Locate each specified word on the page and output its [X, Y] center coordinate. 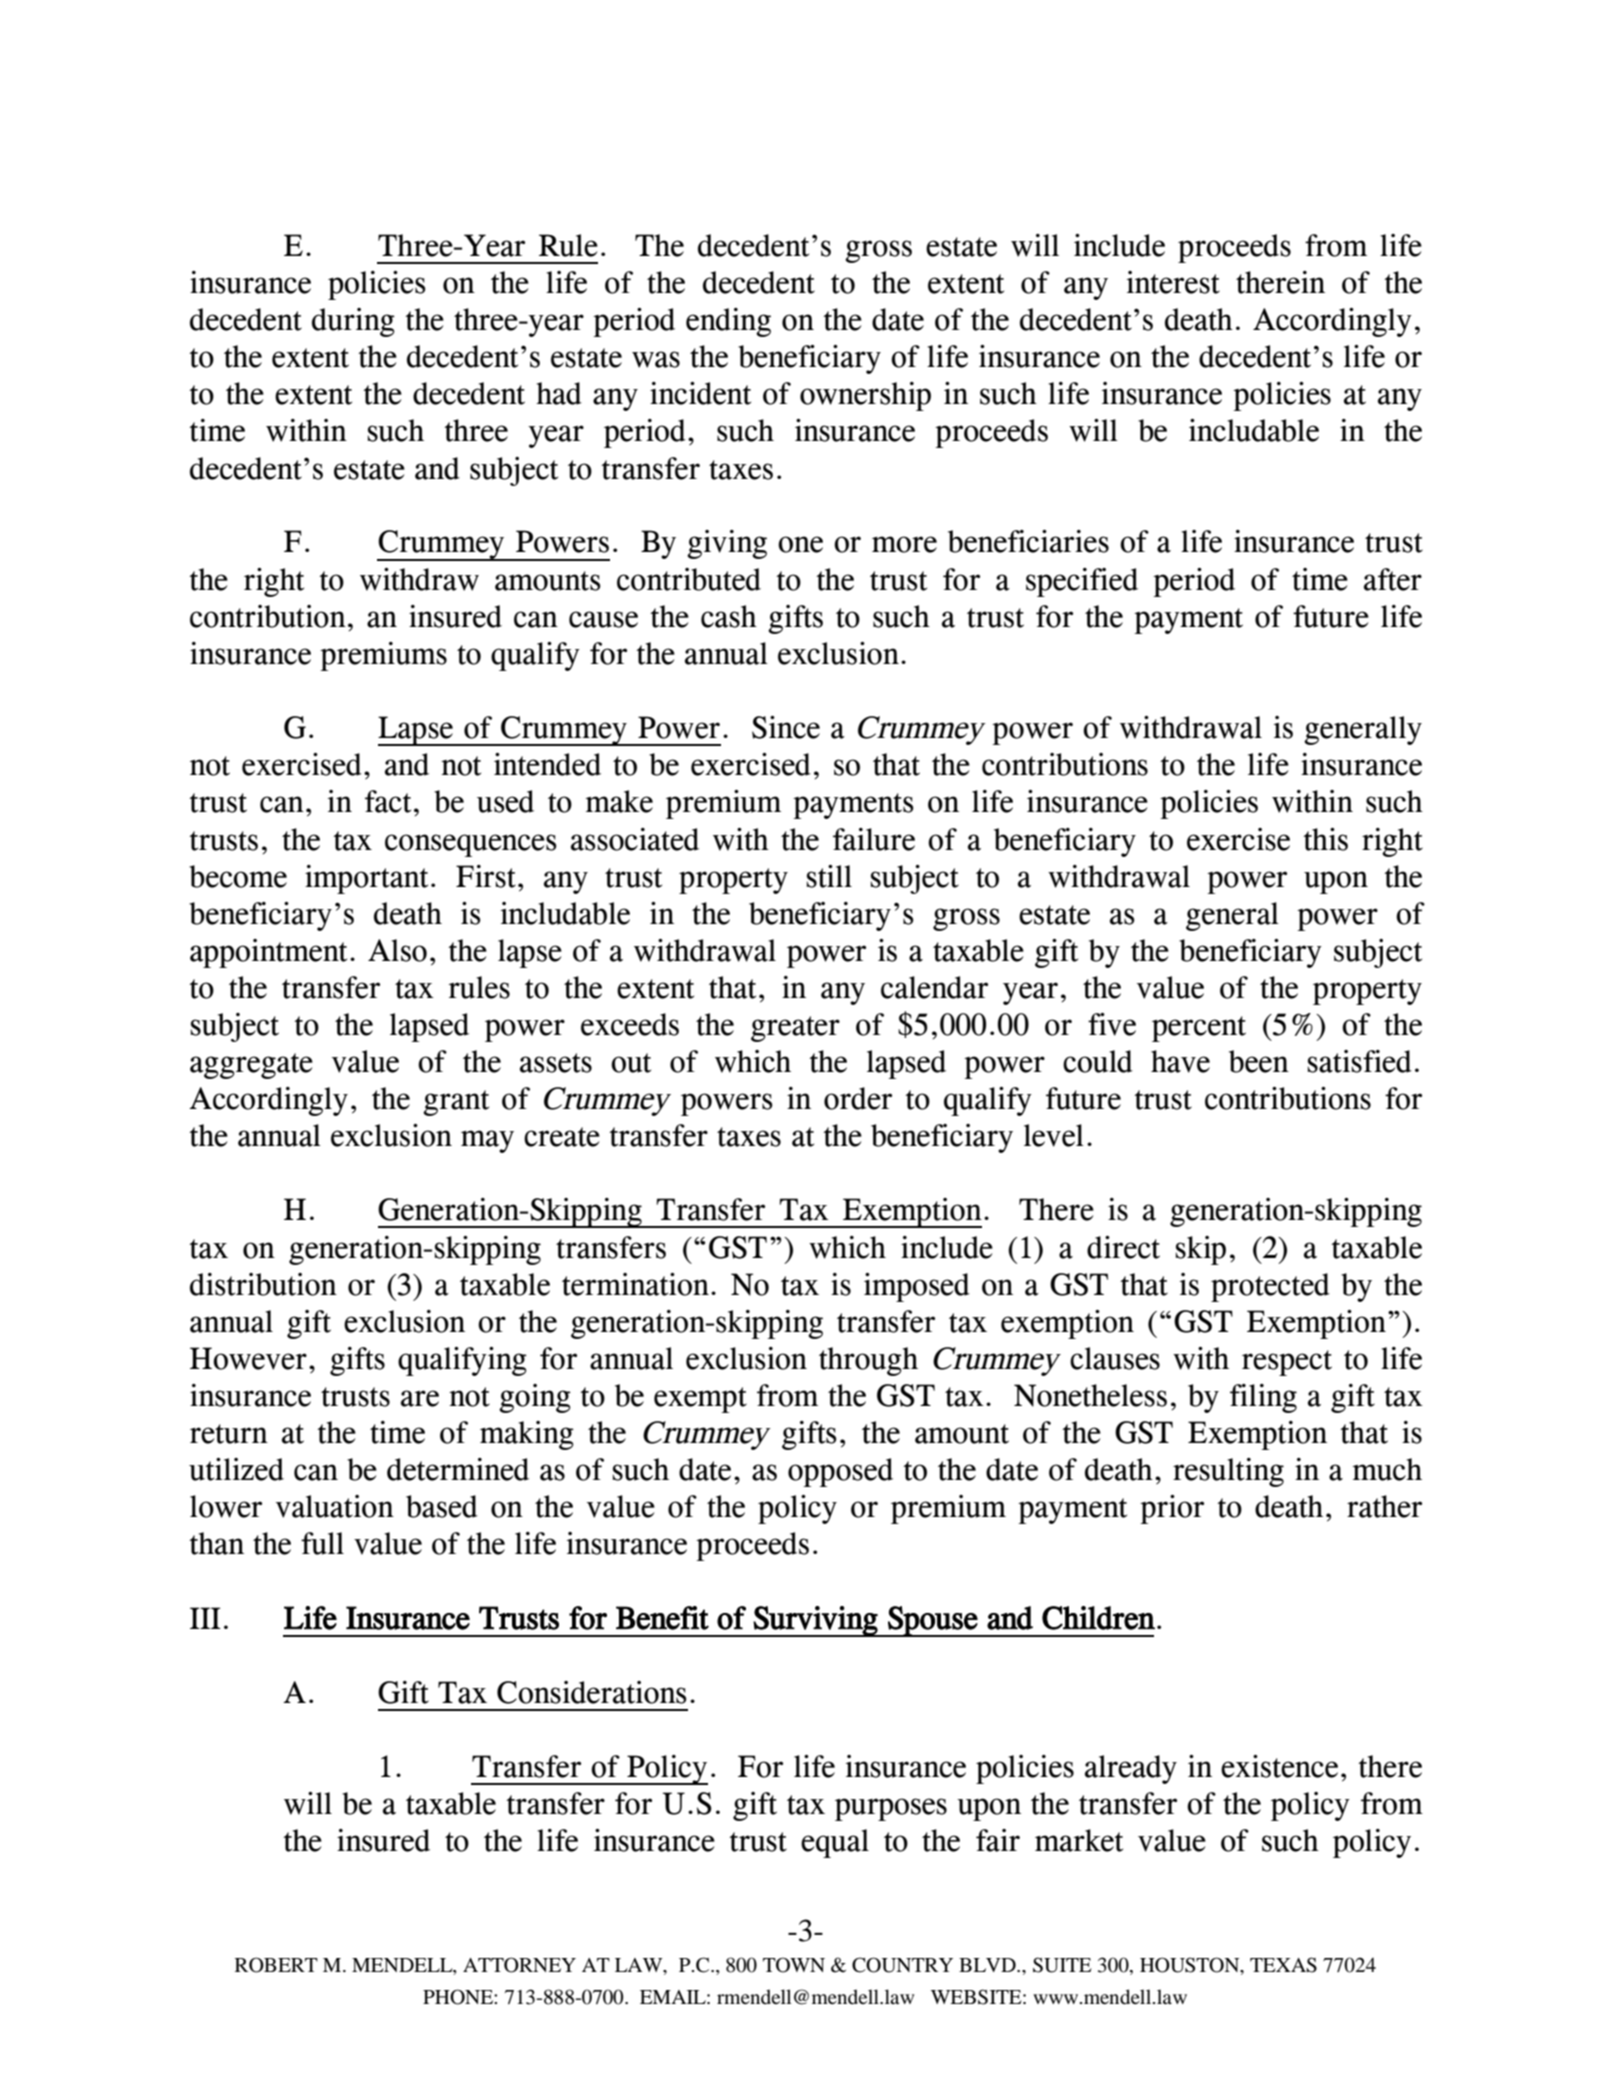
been [1259, 1061]
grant [456, 1103]
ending [728, 322]
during [353, 322]
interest [1173, 282]
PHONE [459, 1997]
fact [388, 801]
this [1325, 839]
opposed [840, 1472]
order [858, 1098]
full [322, 1543]
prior [1172, 1509]
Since [786, 727]
